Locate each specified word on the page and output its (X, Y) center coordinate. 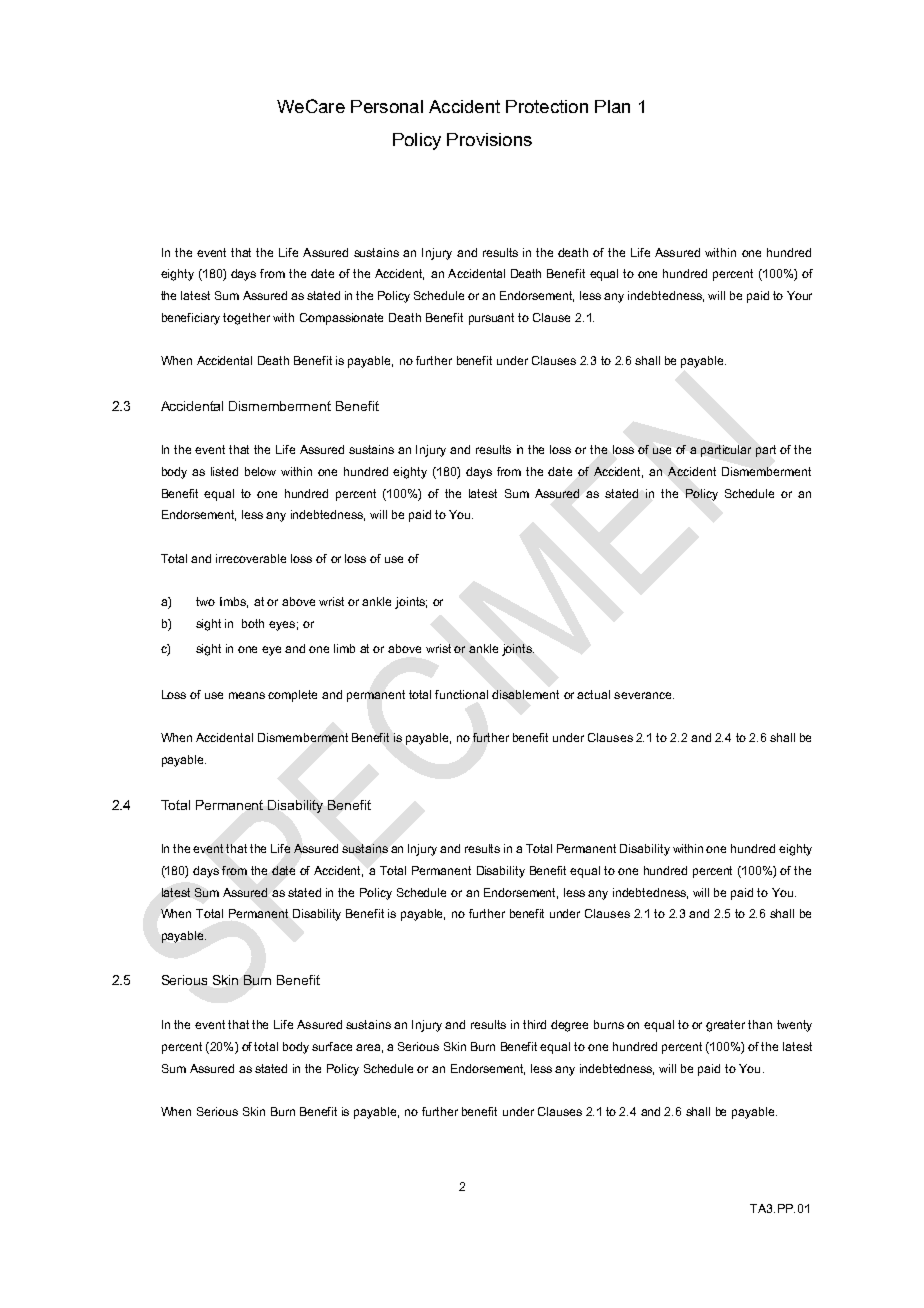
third (534, 1024)
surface (332, 1046)
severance (644, 695)
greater (725, 1026)
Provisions (489, 139)
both (253, 623)
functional (461, 694)
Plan (612, 106)
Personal (387, 106)
